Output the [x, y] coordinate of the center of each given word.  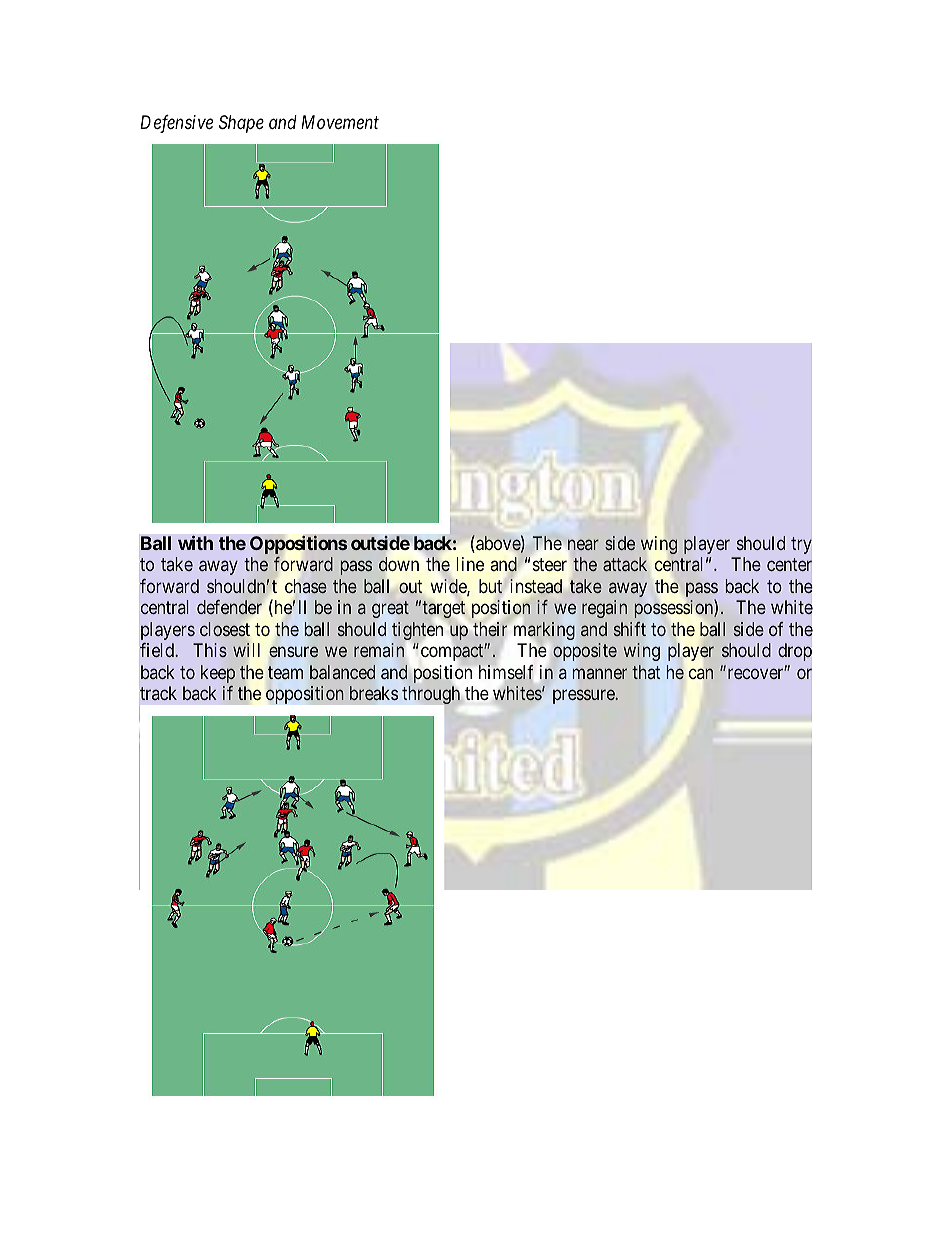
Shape [241, 124]
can [701, 673]
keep [218, 675]
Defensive [176, 124]
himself [506, 672]
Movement [340, 122]
